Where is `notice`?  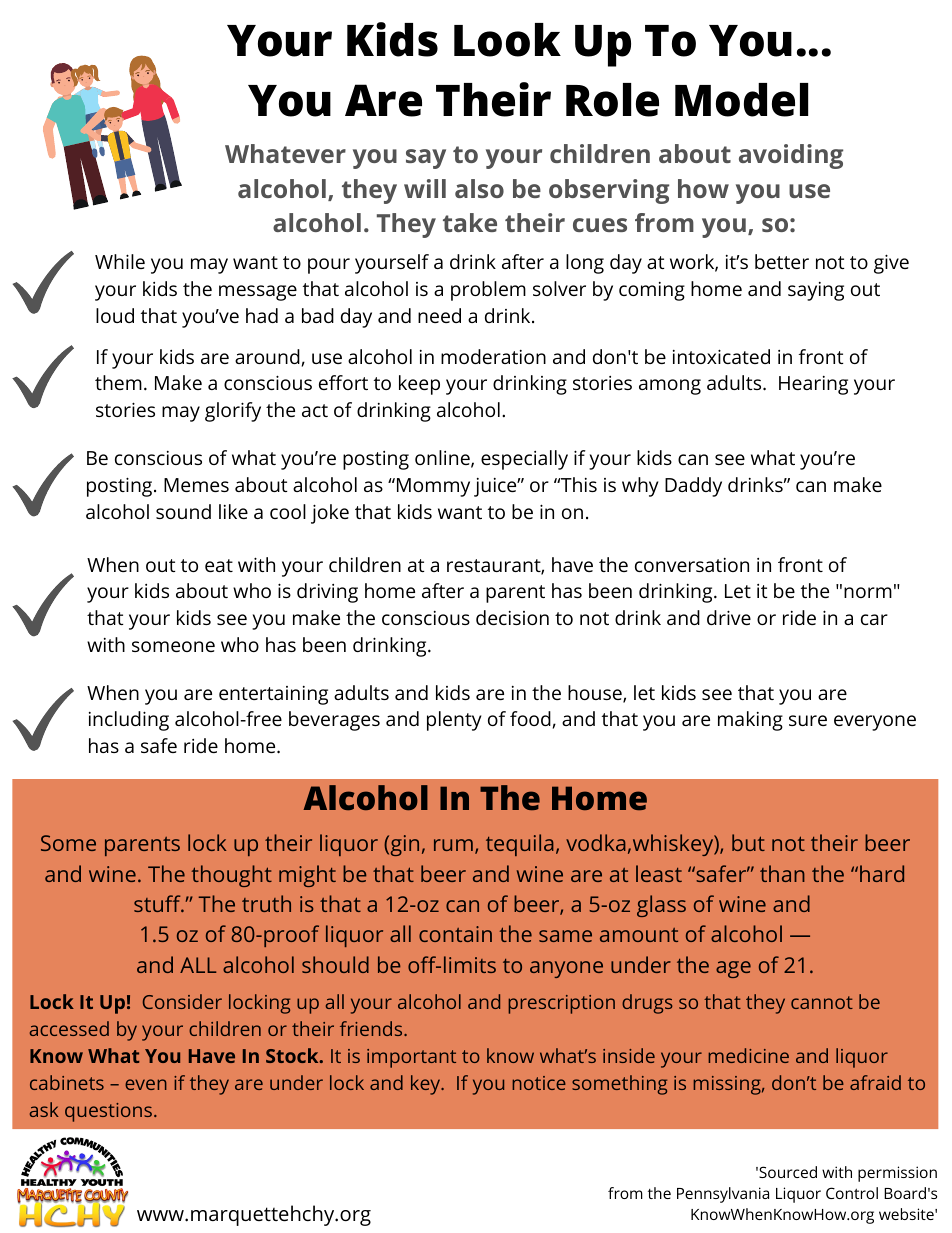 notice is located at coordinates (539, 1083).
